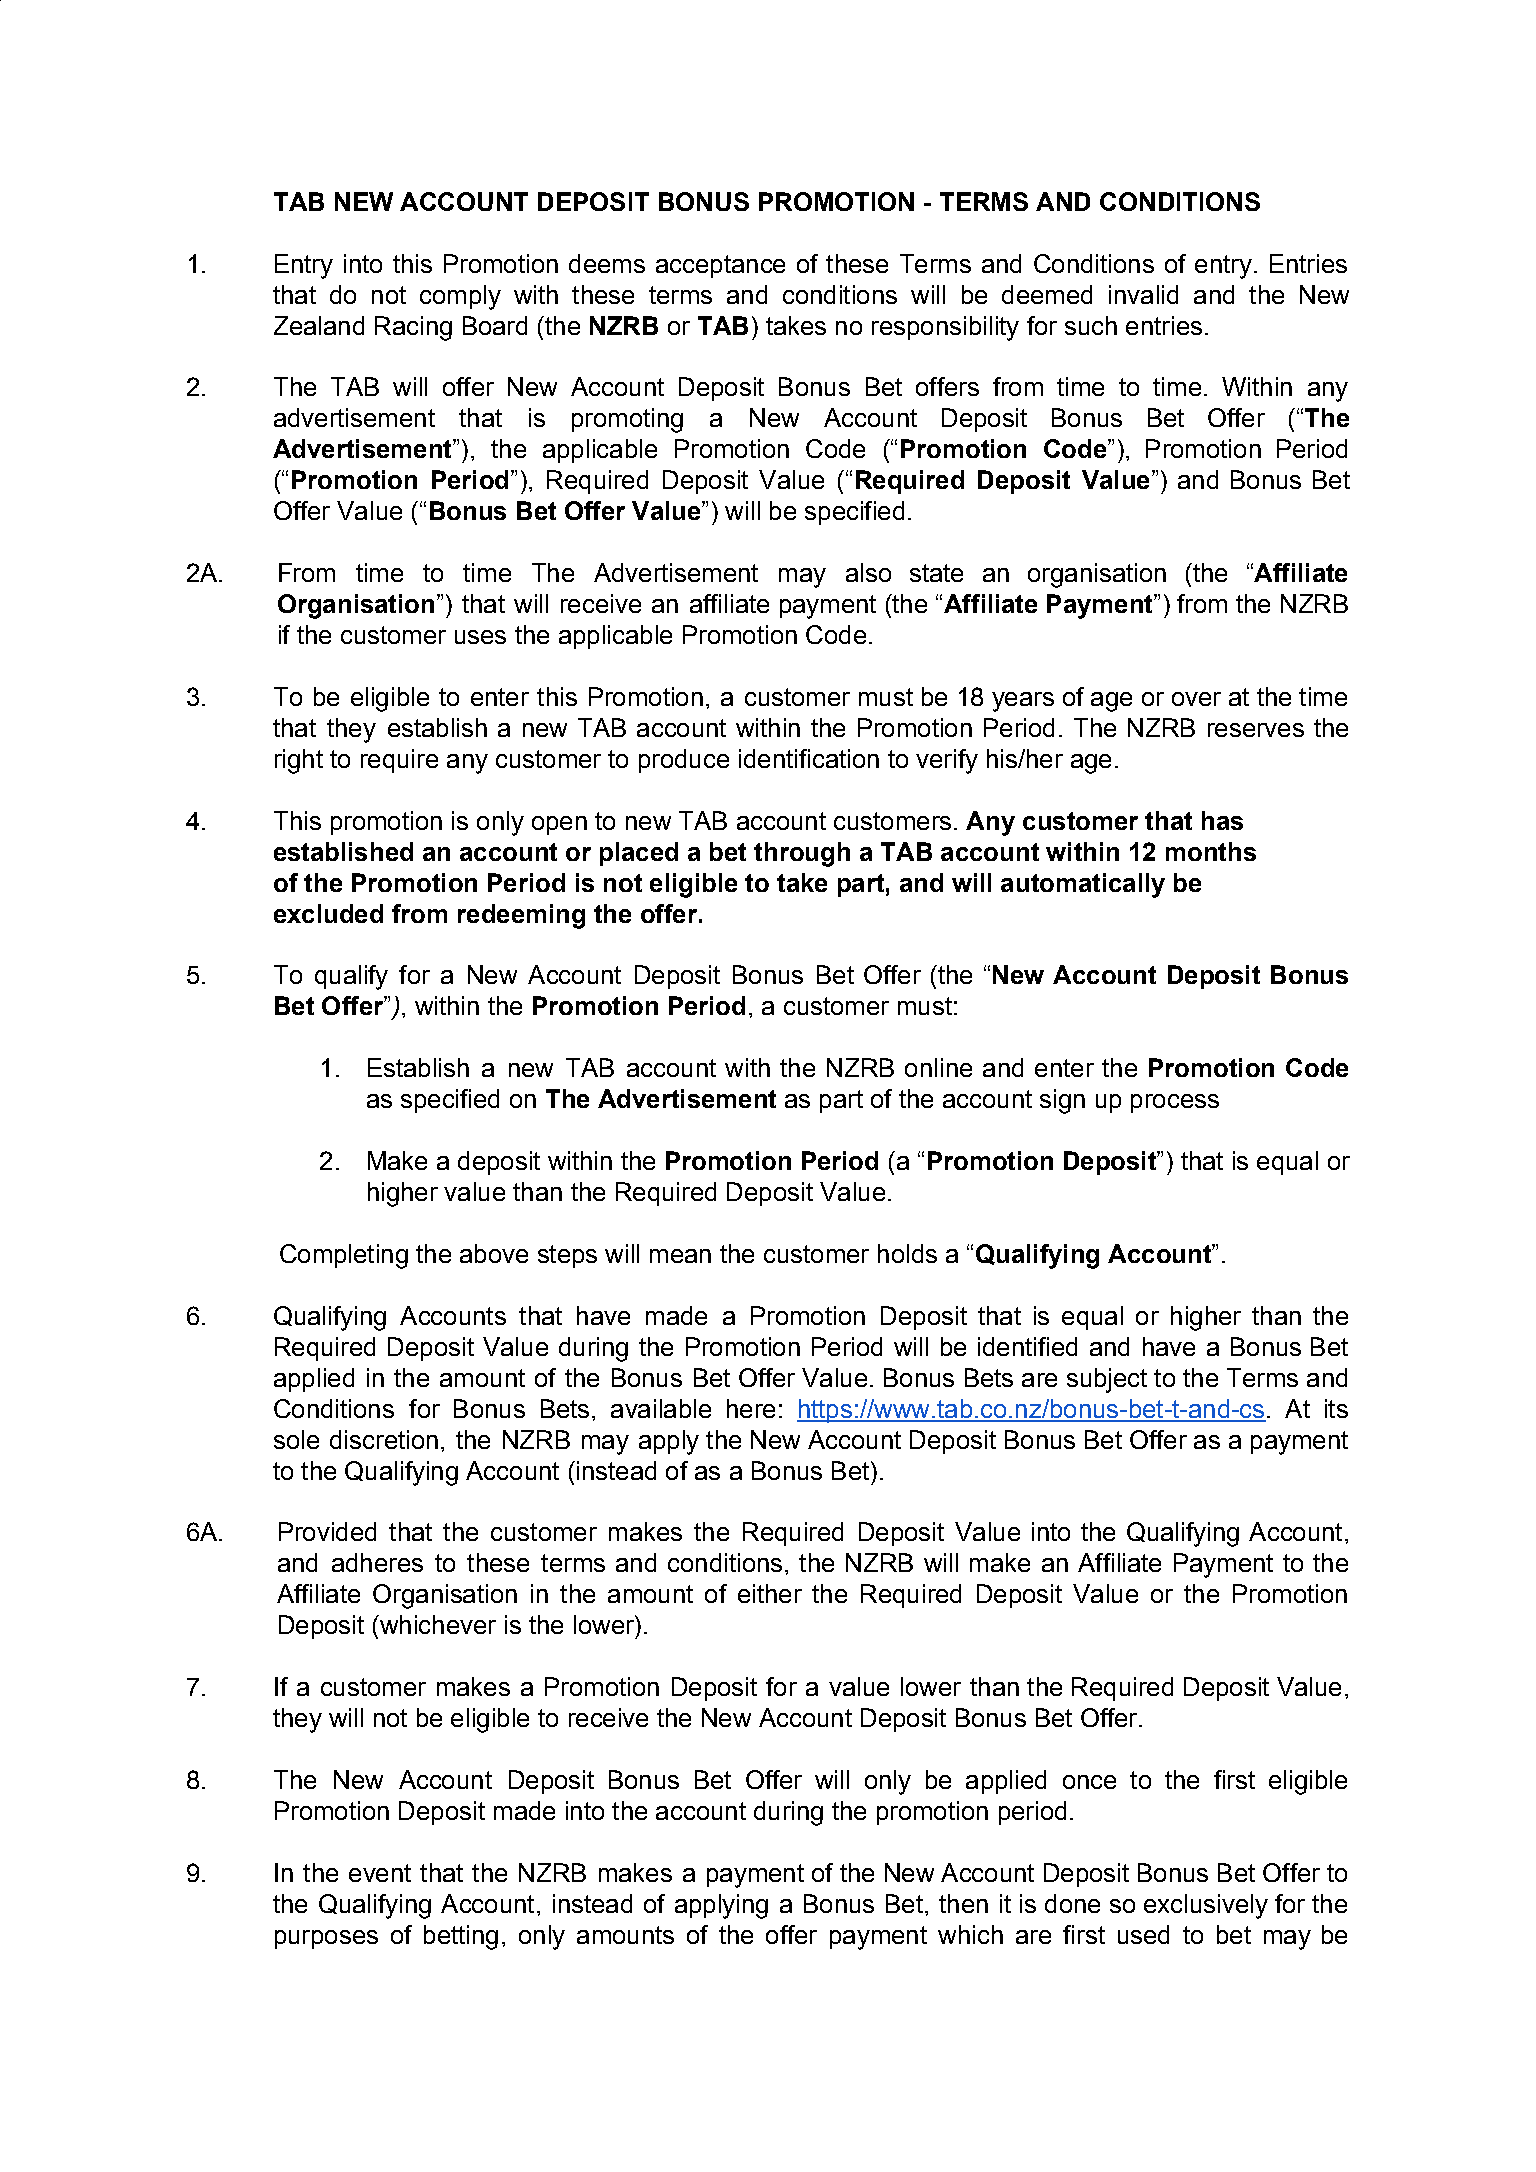  Describe the element at coordinates (384, 1439) in the page. I see `discretion` at that location.
